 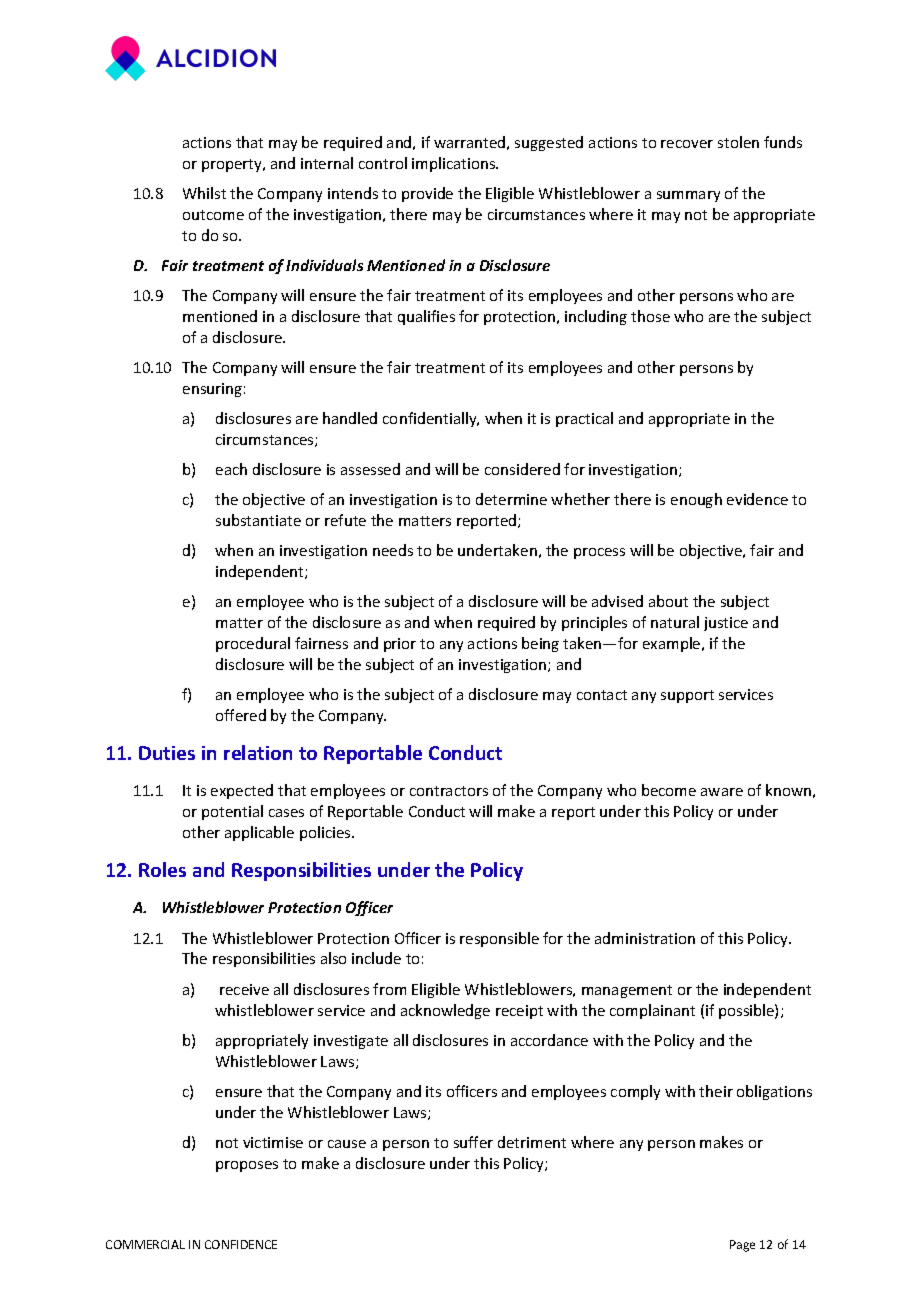 What do you see at coordinates (645, 938) in the document?
I see `administration` at bounding box center [645, 938].
